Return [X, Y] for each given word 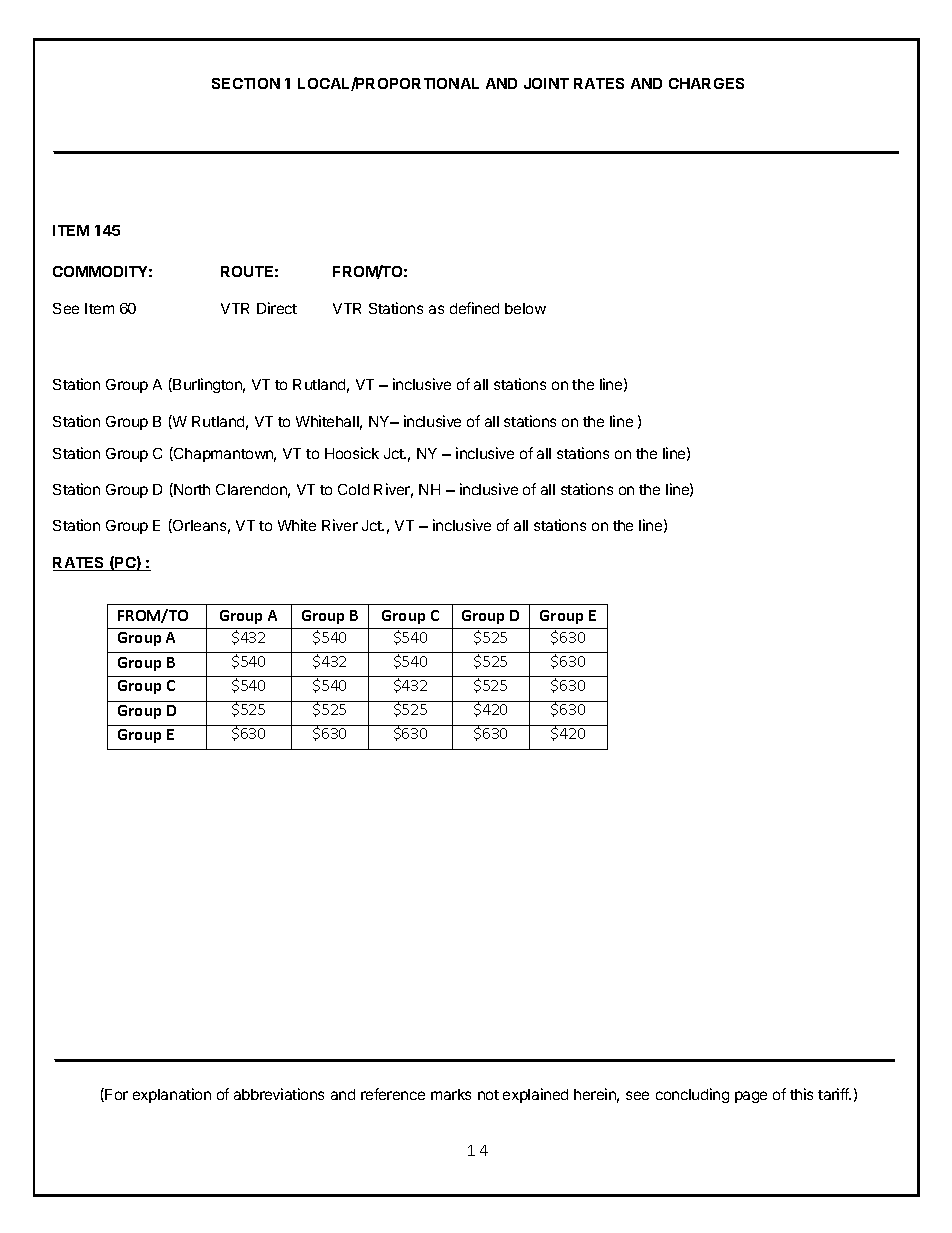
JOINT [546, 83]
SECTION [246, 83]
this [801, 1094]
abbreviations [279, 1094]
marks [451, 1094]
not [488, 1095]
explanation [172, 1095]
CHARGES [706, 83]
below [525, 308]
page [751, 1097]
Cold [353, 489]
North [191, 490]
